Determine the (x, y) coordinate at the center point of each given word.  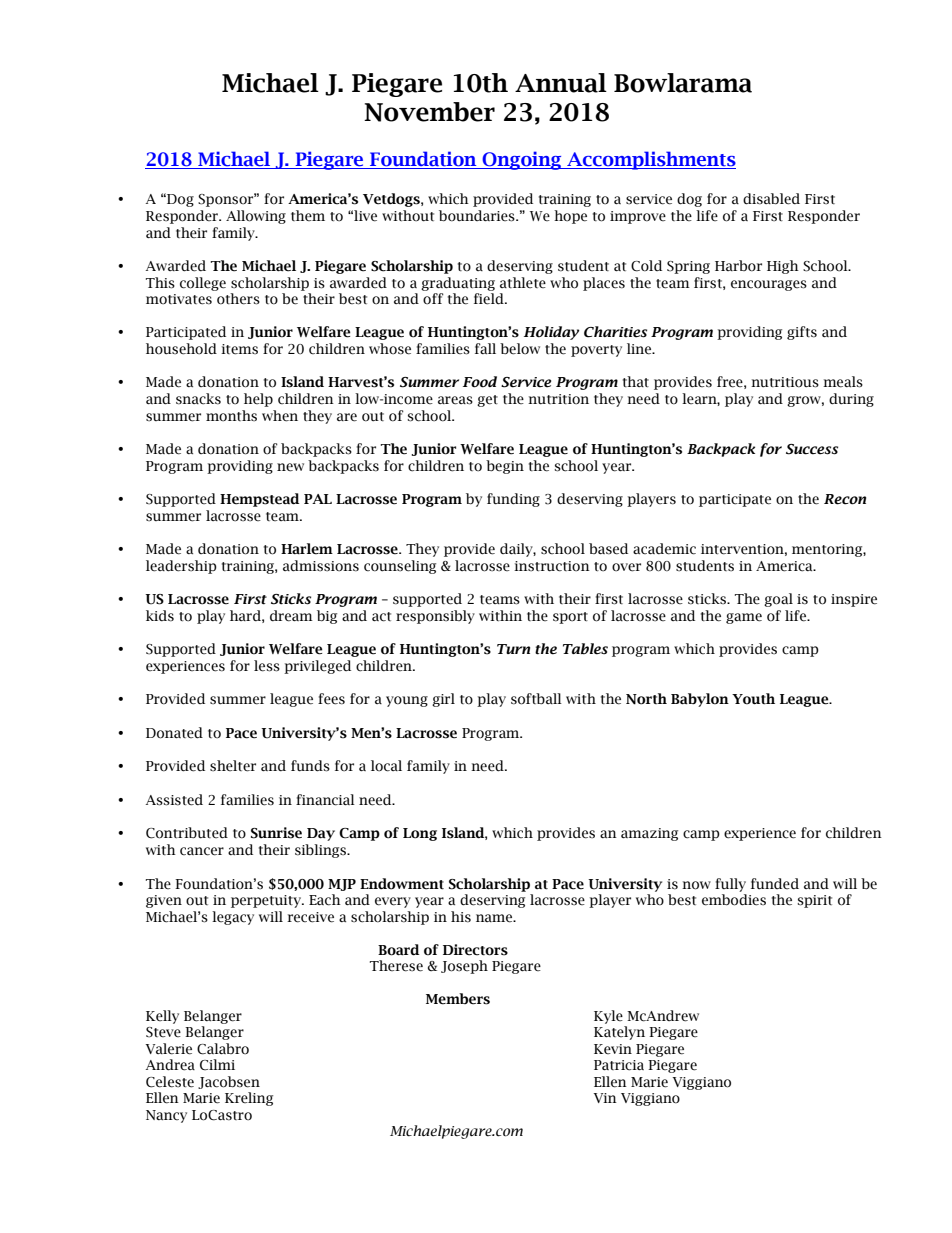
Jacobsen (229, 1082)
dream (291, 616)
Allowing (256, 217)
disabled (771, 199)
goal (778, 600)
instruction (552, 566)
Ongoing (522, 160)
